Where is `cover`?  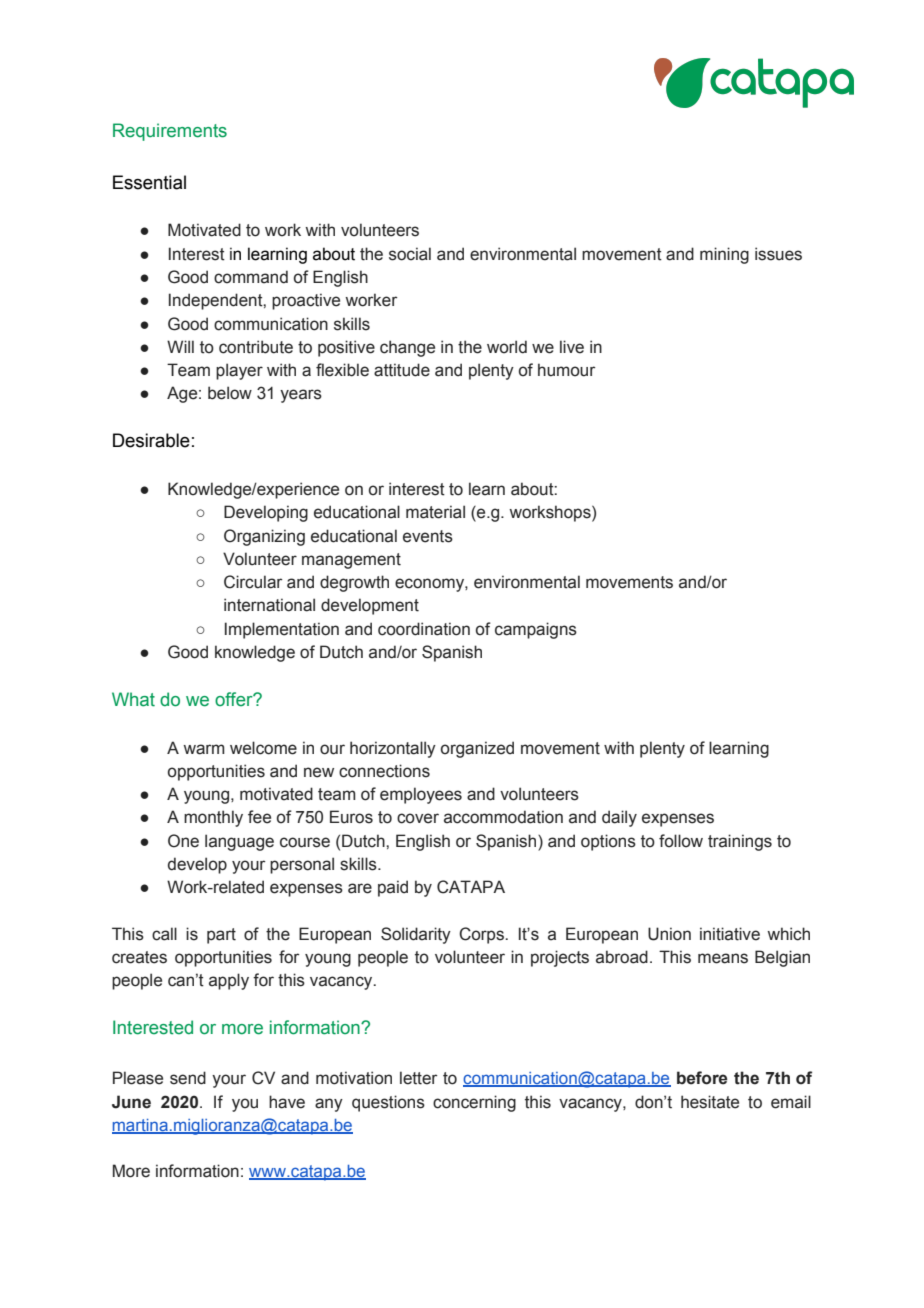 cover is located at coordinates (418, 818).
